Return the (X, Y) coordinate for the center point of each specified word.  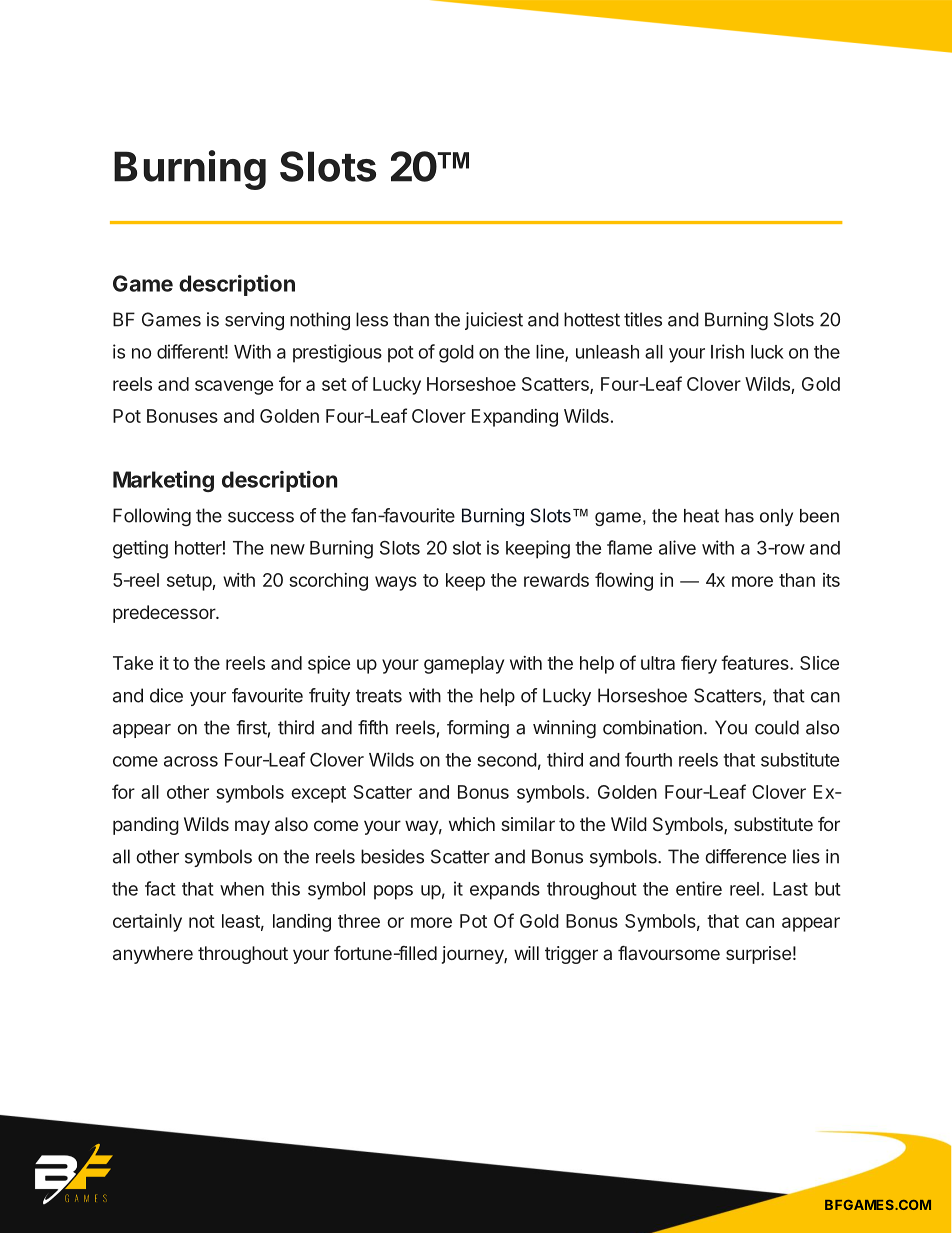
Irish (727, 351)
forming (478, 729)
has (739, 516)
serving (254, 321)
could (777, 727)
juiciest (494, 321)
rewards (556, 580)
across (191, 761)
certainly (147, 923)
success (261, 517)
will (526, 953)
